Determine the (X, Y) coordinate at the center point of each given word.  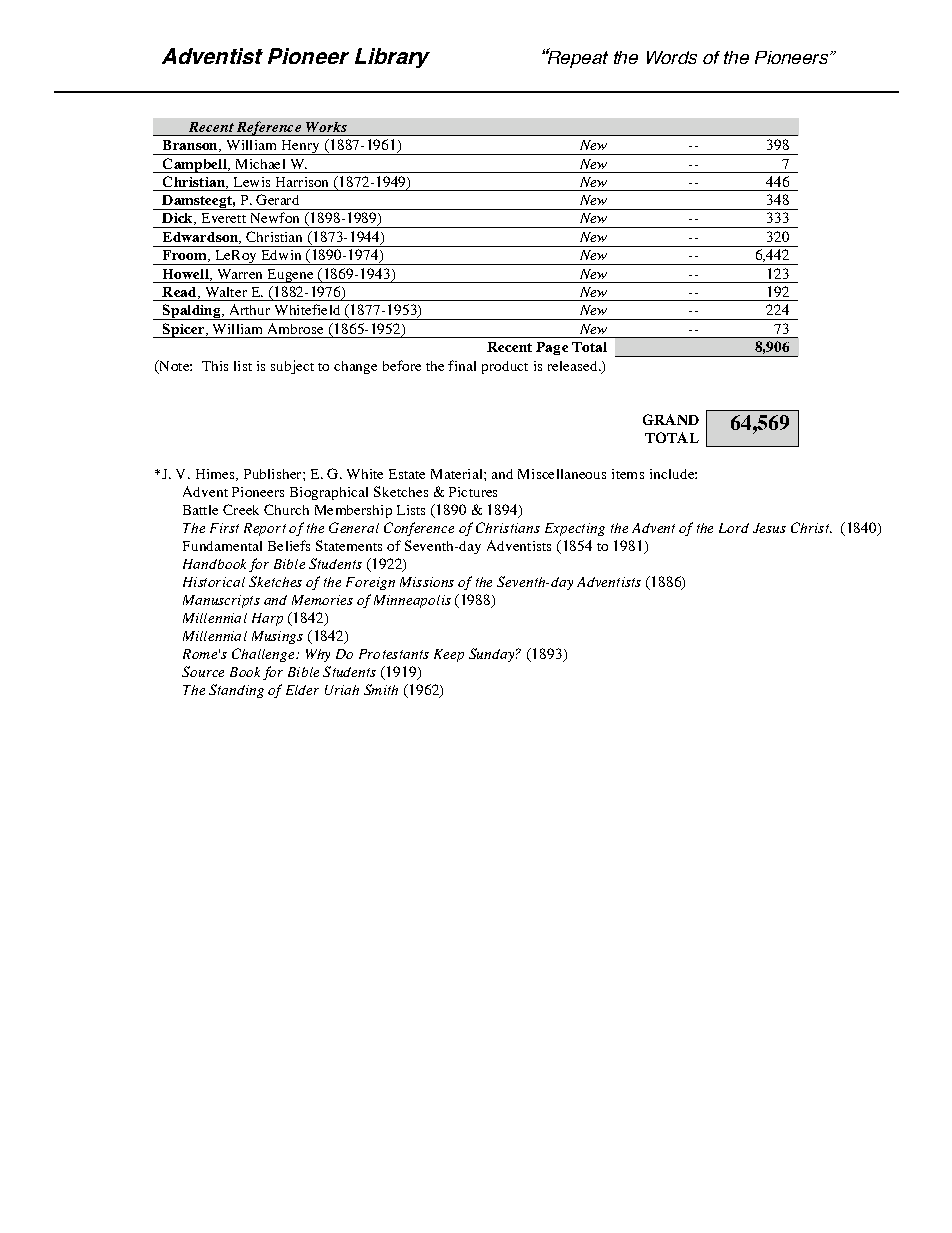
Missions (427, 582)
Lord (734, 528)
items (628, 474)
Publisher (274, 474)
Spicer (183, 330)
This (215, 366)
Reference (268, 128)
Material (458, 474)
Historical (214, 582)
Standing (236, 691)
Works (326, 127)
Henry (300, 147)
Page (552, 348)
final (462, 365)
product (505, 367)
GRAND (671, 419)
